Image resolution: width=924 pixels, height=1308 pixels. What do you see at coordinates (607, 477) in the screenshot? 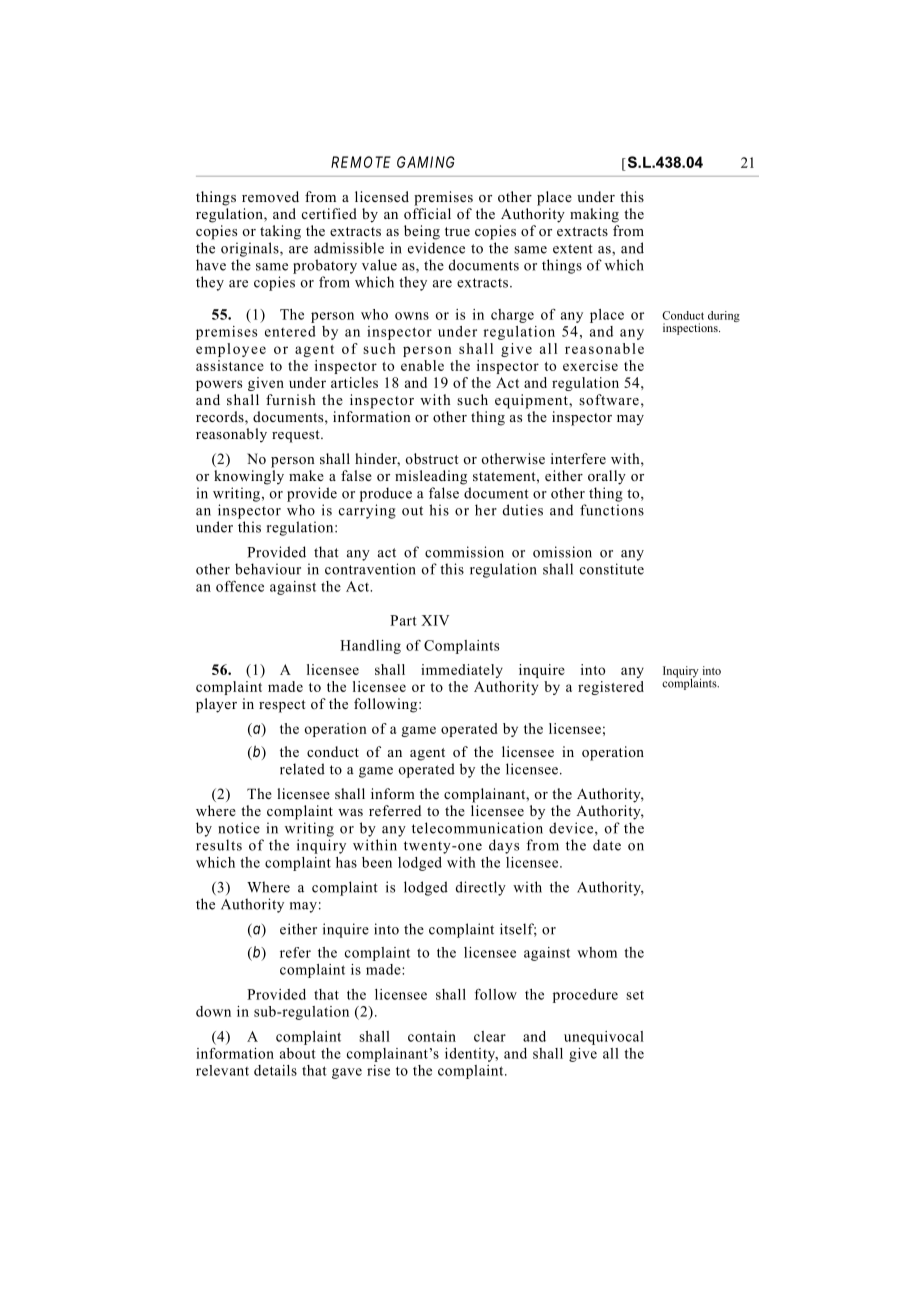
I see `orally` at bounding box center [607, 477].
